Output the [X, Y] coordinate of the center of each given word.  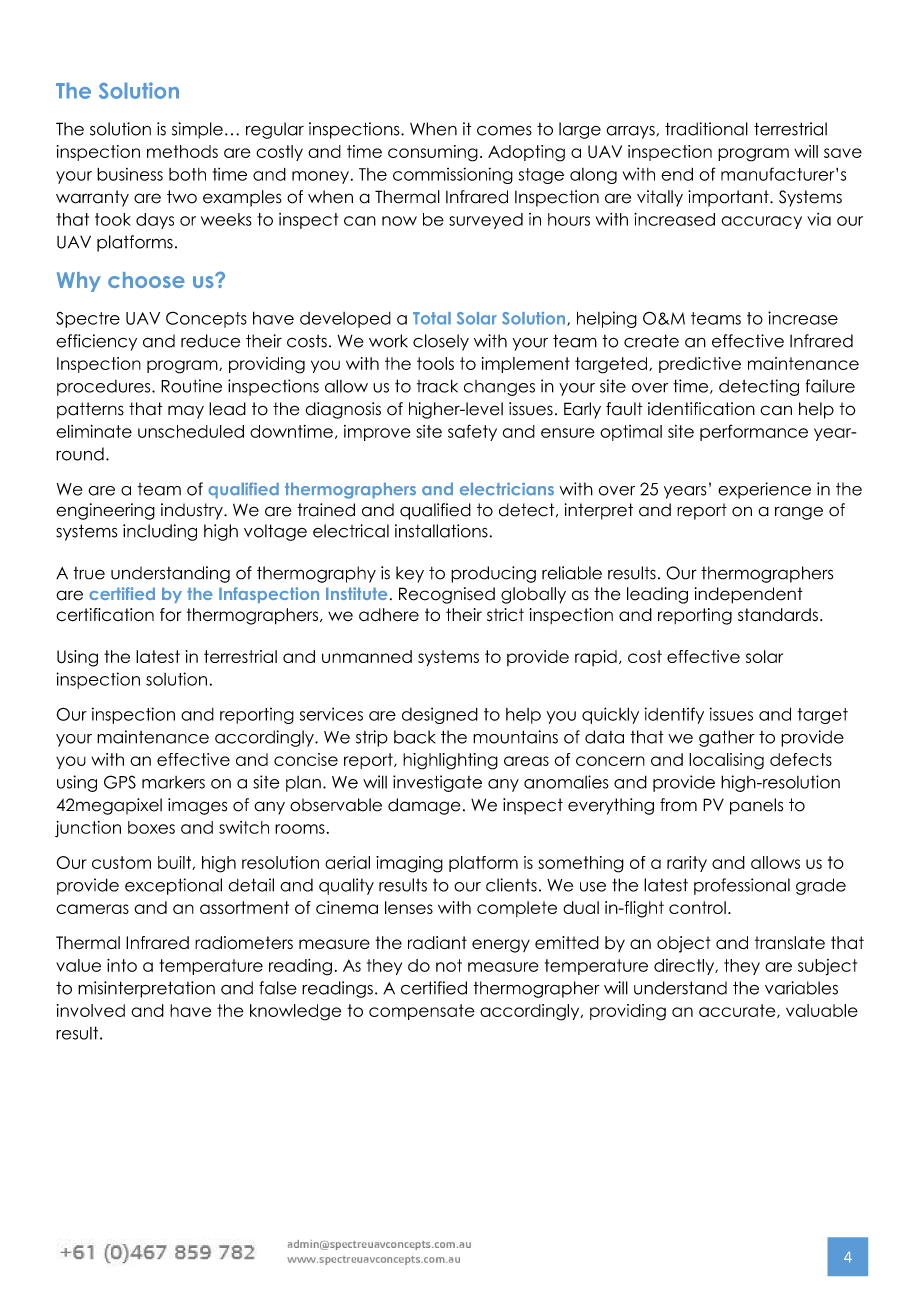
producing [493, 574]
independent [749, 595]
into [122, 965]
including [160, 532]
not [449, 965]
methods [182, 151]
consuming [433, 153]
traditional [706, 129]
